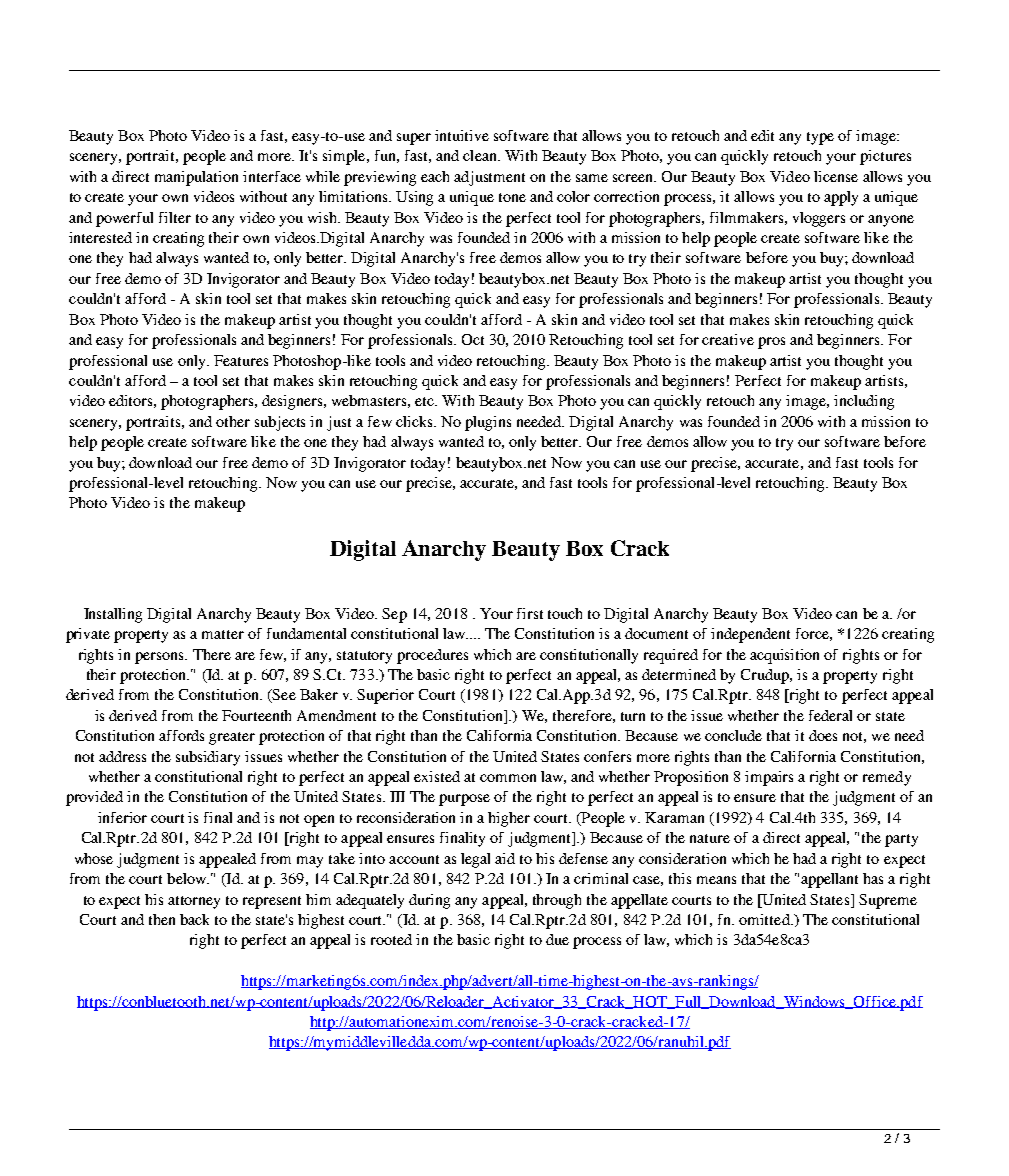  I want to click on clean, so click(481, 155).
